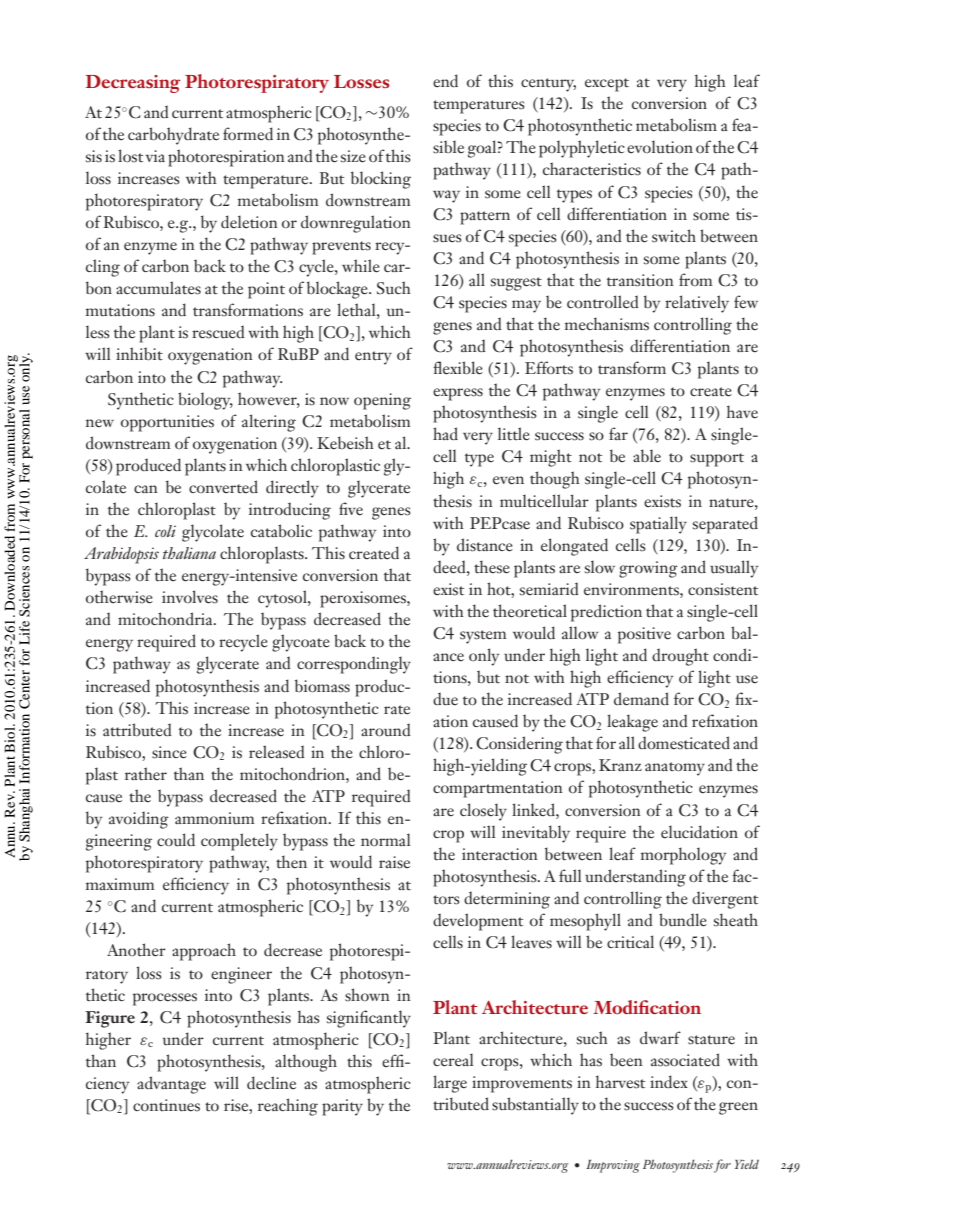 Image resolution: width=980 pixels, height=1213 pixels. What do you see at coordinates (166, 1105) in the document?
I see `continues` at bounding box center [166, 1105].
